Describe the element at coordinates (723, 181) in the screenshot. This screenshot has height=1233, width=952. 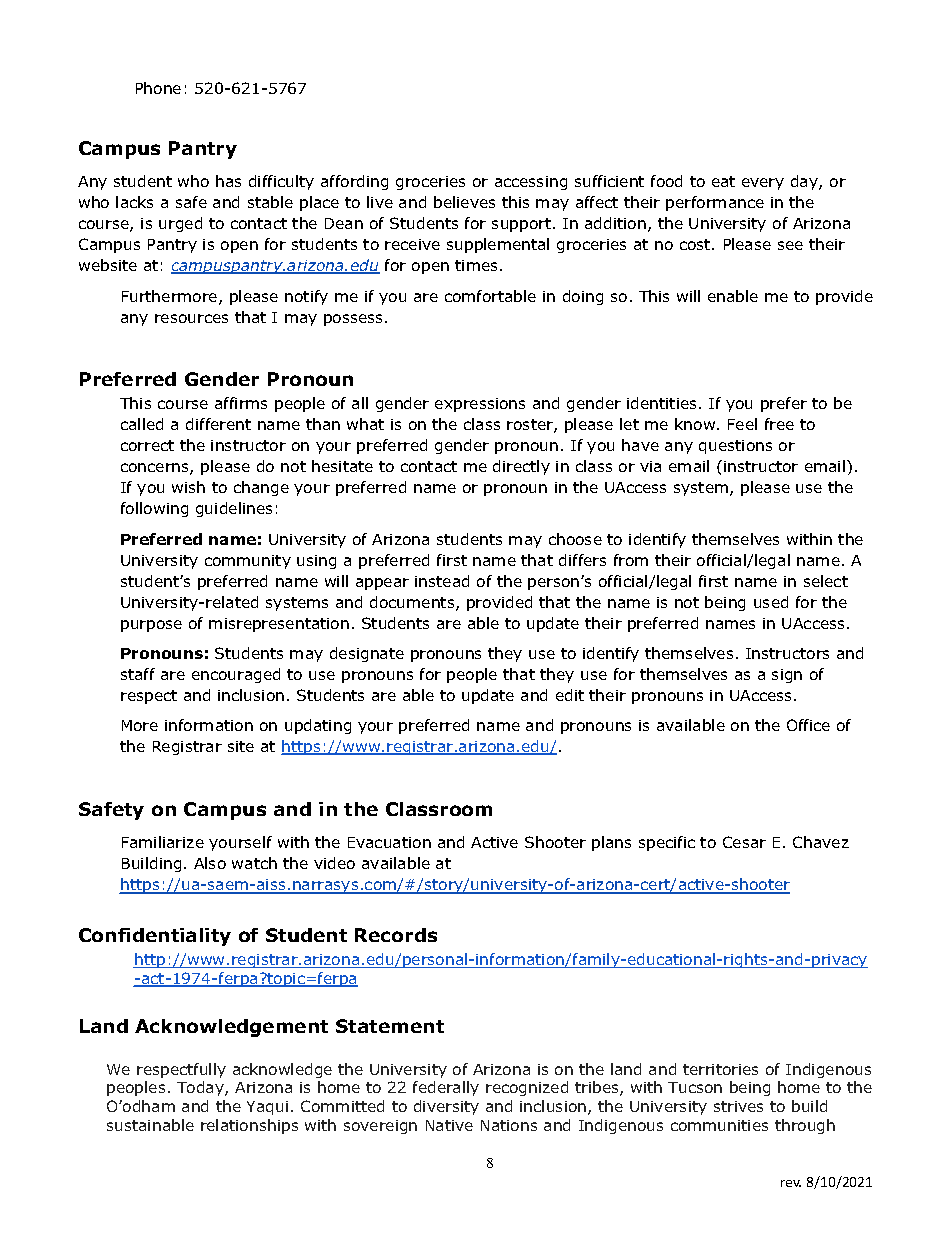
I see `eat` at that location.
